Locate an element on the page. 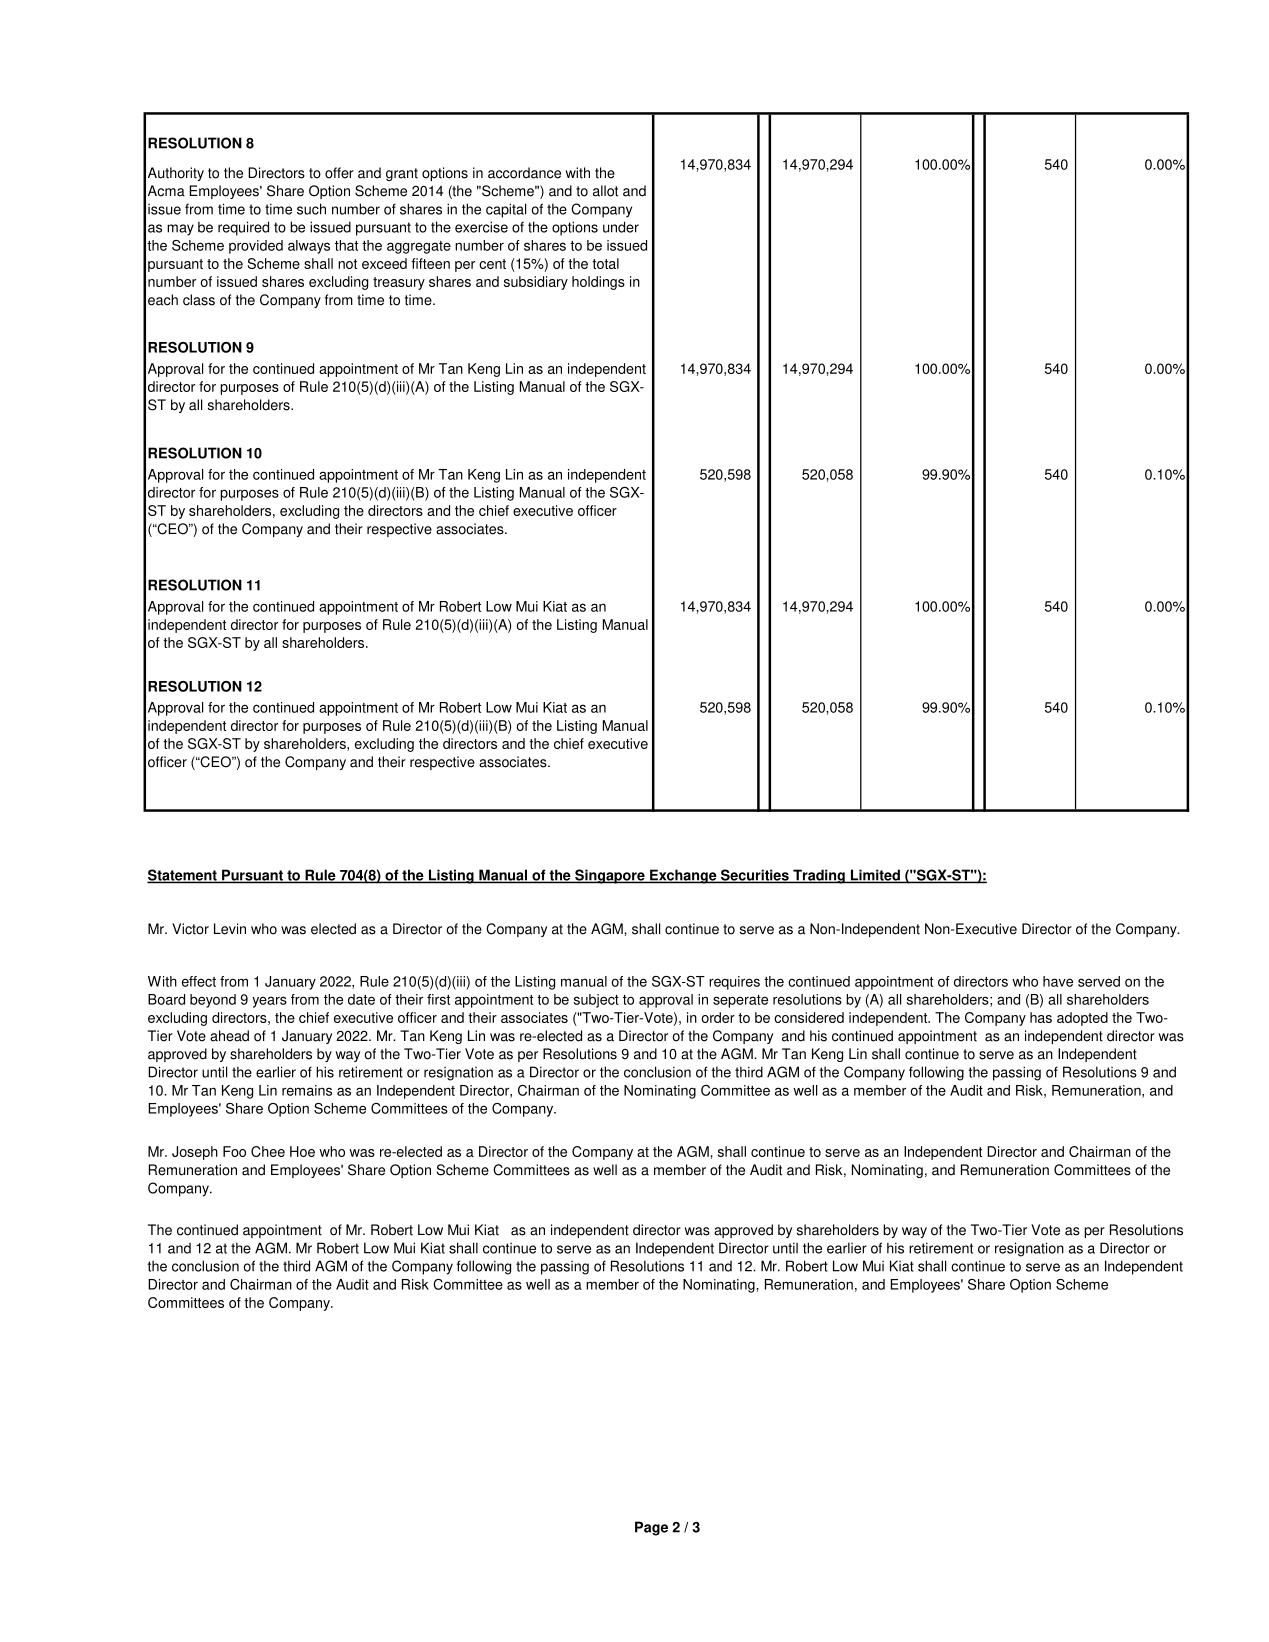 The width and height of the document is (1269, 1642). remains is located at coordinates (307, 1090).
